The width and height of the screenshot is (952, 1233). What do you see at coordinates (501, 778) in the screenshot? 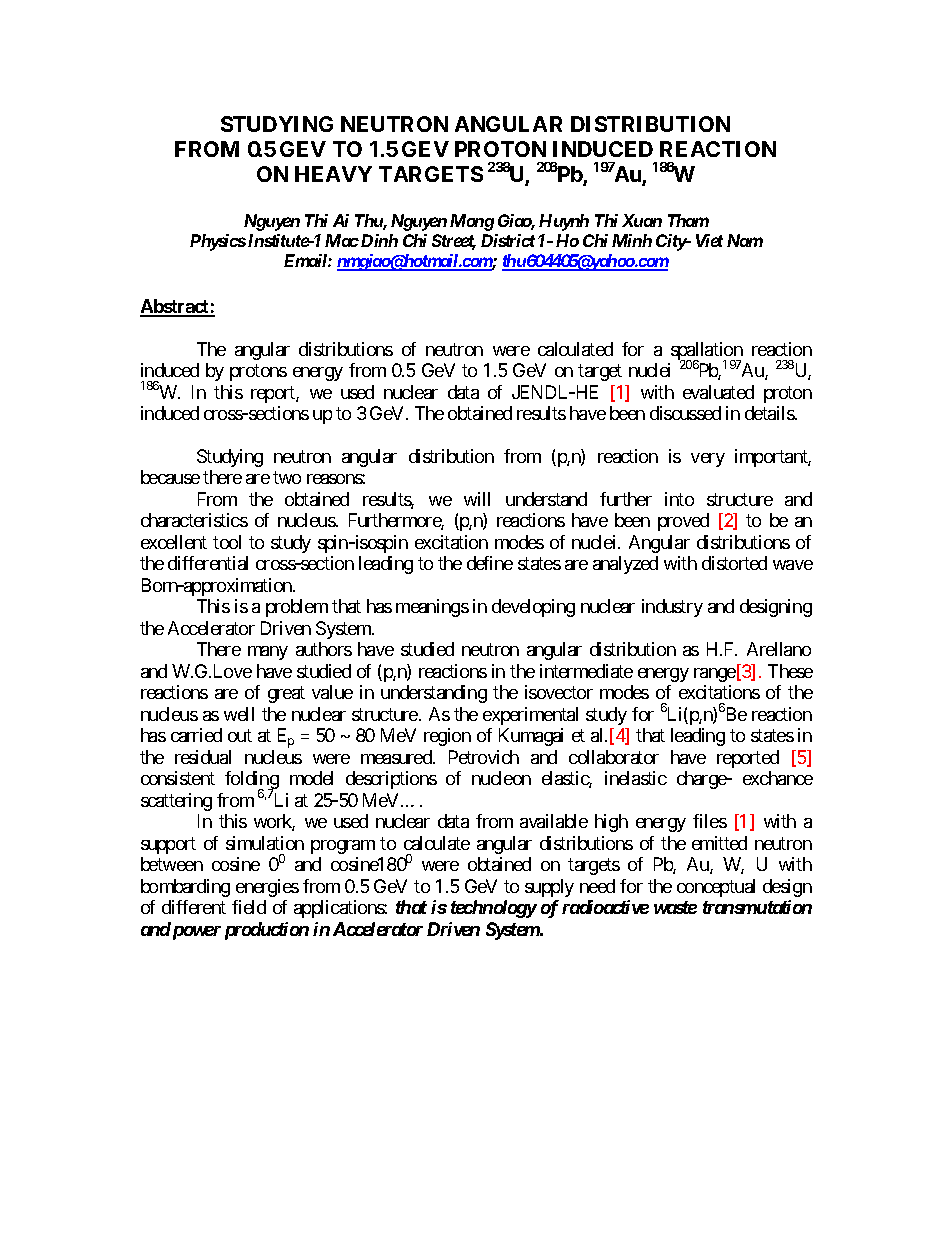
I see `nucleon` at bounding box center [501, 778].
